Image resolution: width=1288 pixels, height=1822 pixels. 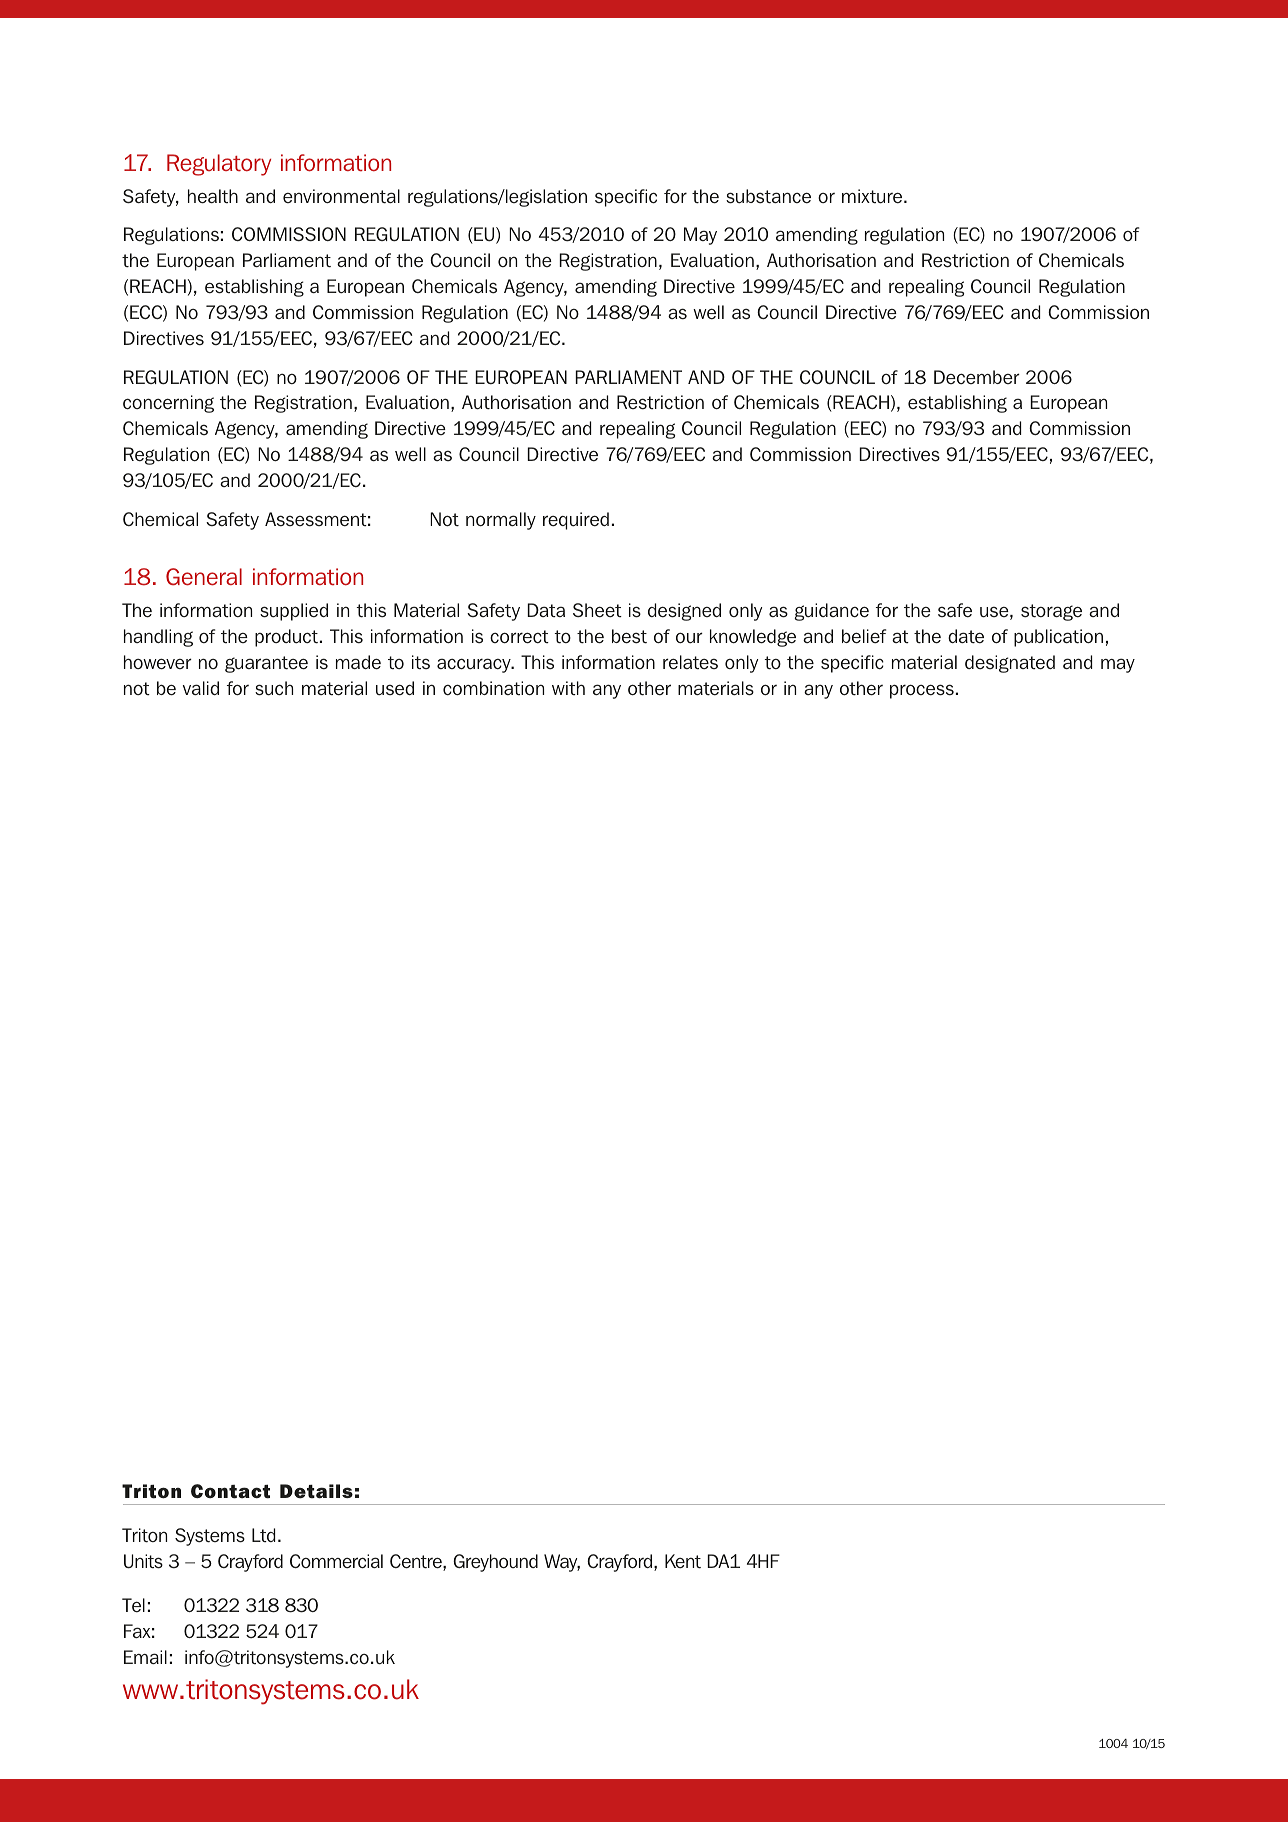 I want to click on Kent, so click(x=683, y=1561).
